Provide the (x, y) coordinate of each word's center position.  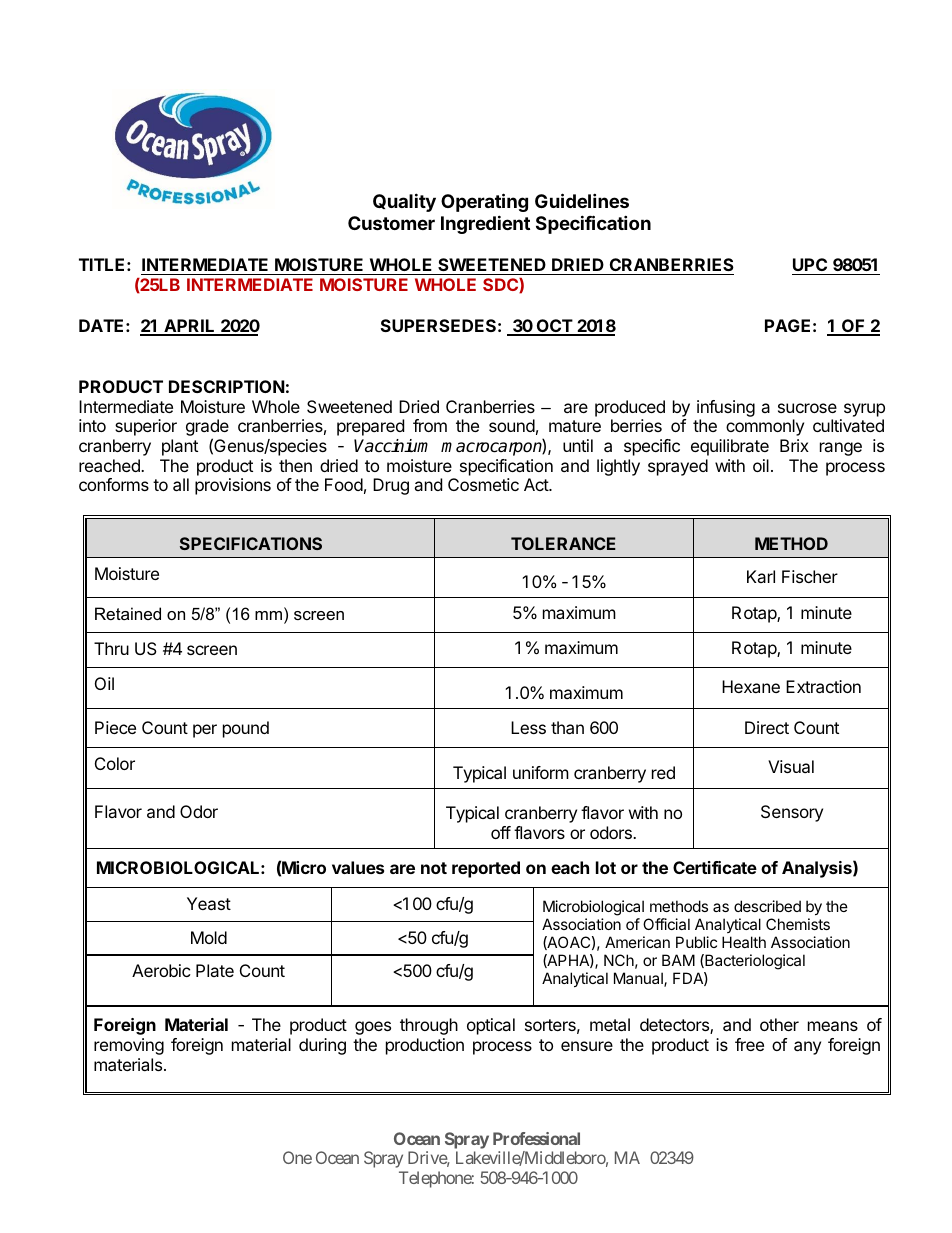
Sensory (792, 813)
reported (486, 869)
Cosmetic (483, 484)
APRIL (189, 327)
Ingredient (485, 224)
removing (129, 1046)
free (749, 1044)
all (181, 484)
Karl (761, 576)
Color (115, 763)
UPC (810, 264)
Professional (536, 1138)
